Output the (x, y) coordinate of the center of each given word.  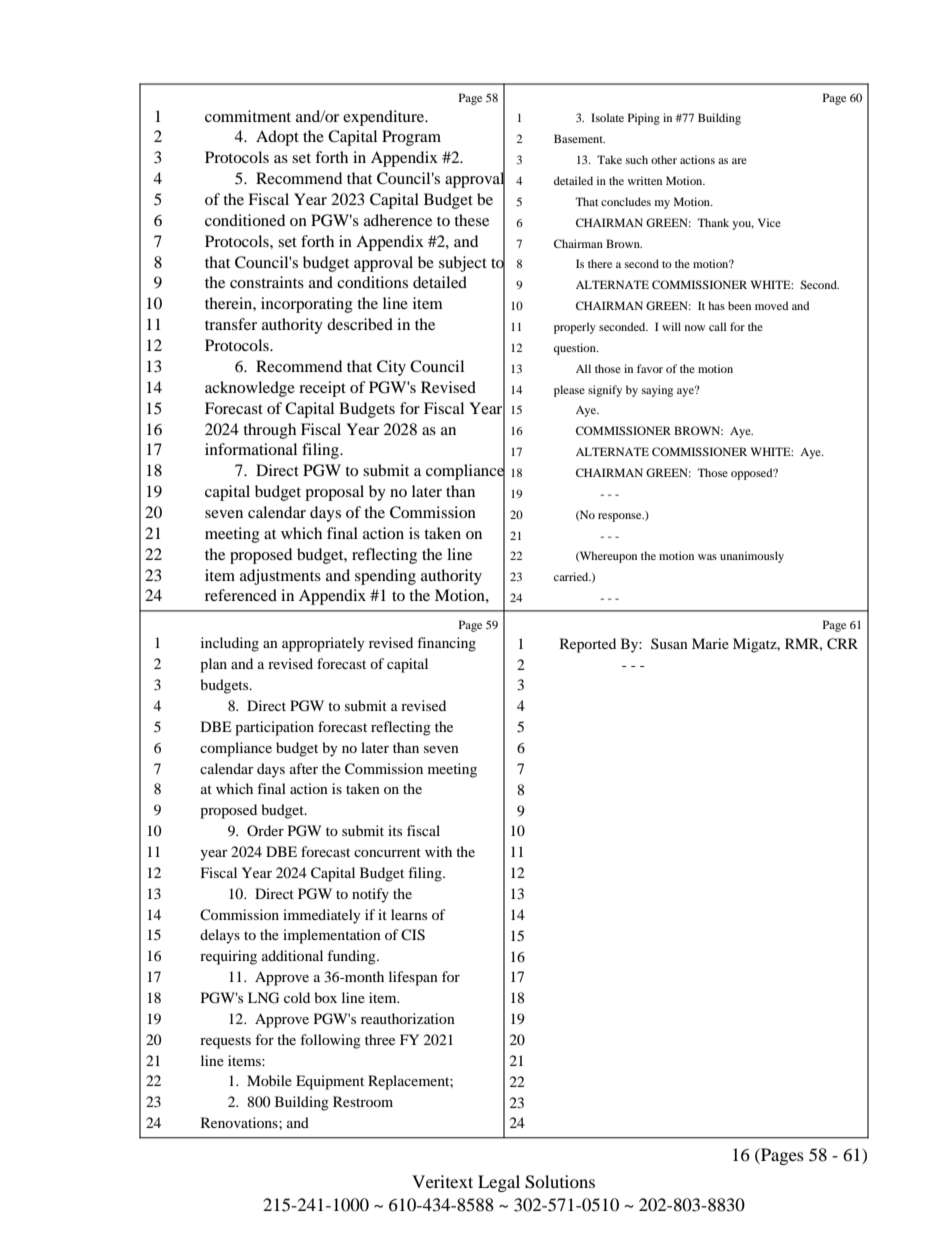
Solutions (560, 1182)
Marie (710, 643)
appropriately (323, 644)
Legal (499, 1183)
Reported (588, 645)
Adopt (277, 138)
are (739, 161)
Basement (579, 138)
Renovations (240, 1122)
